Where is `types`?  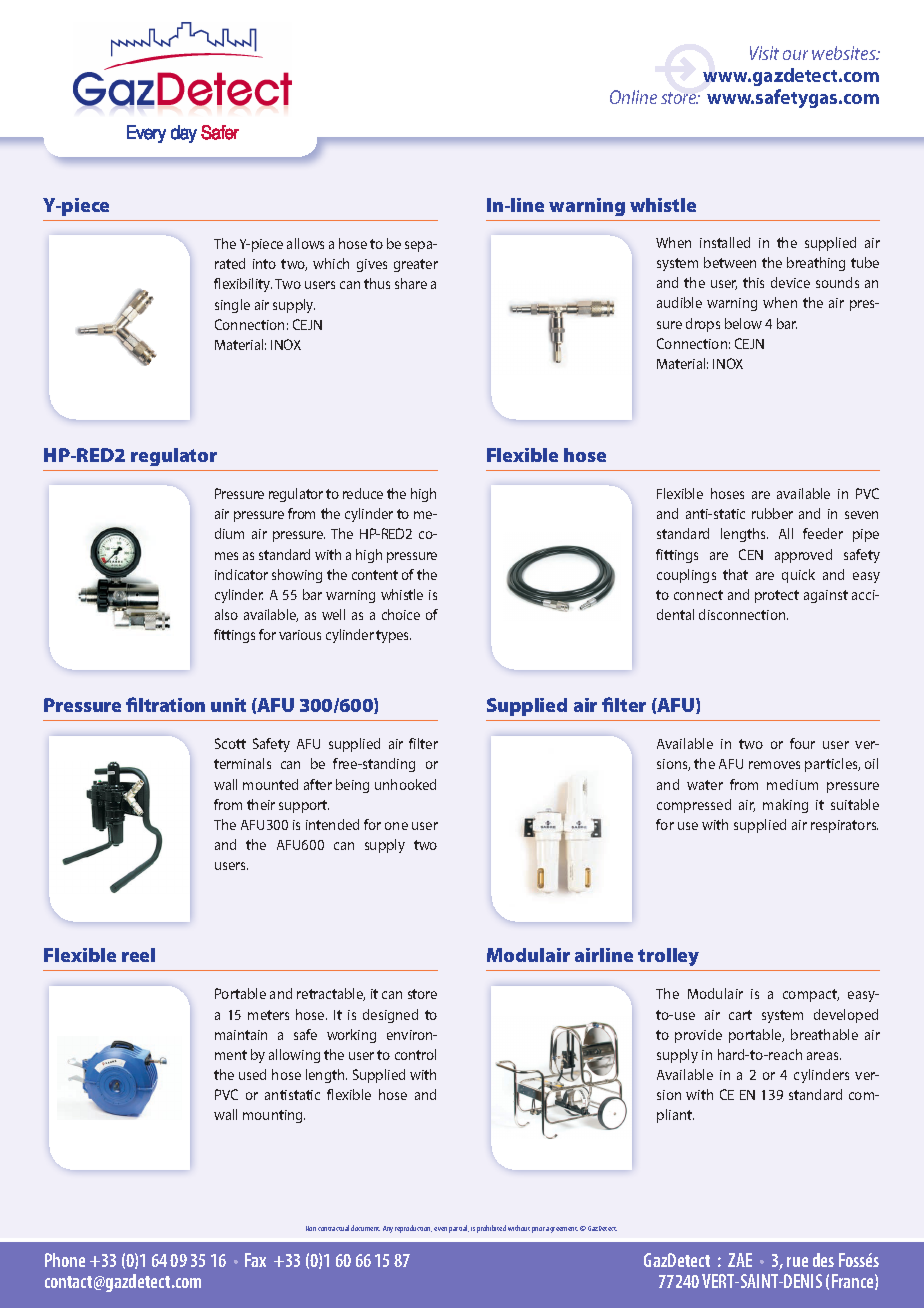
types is located at coordinates (393, 636).
